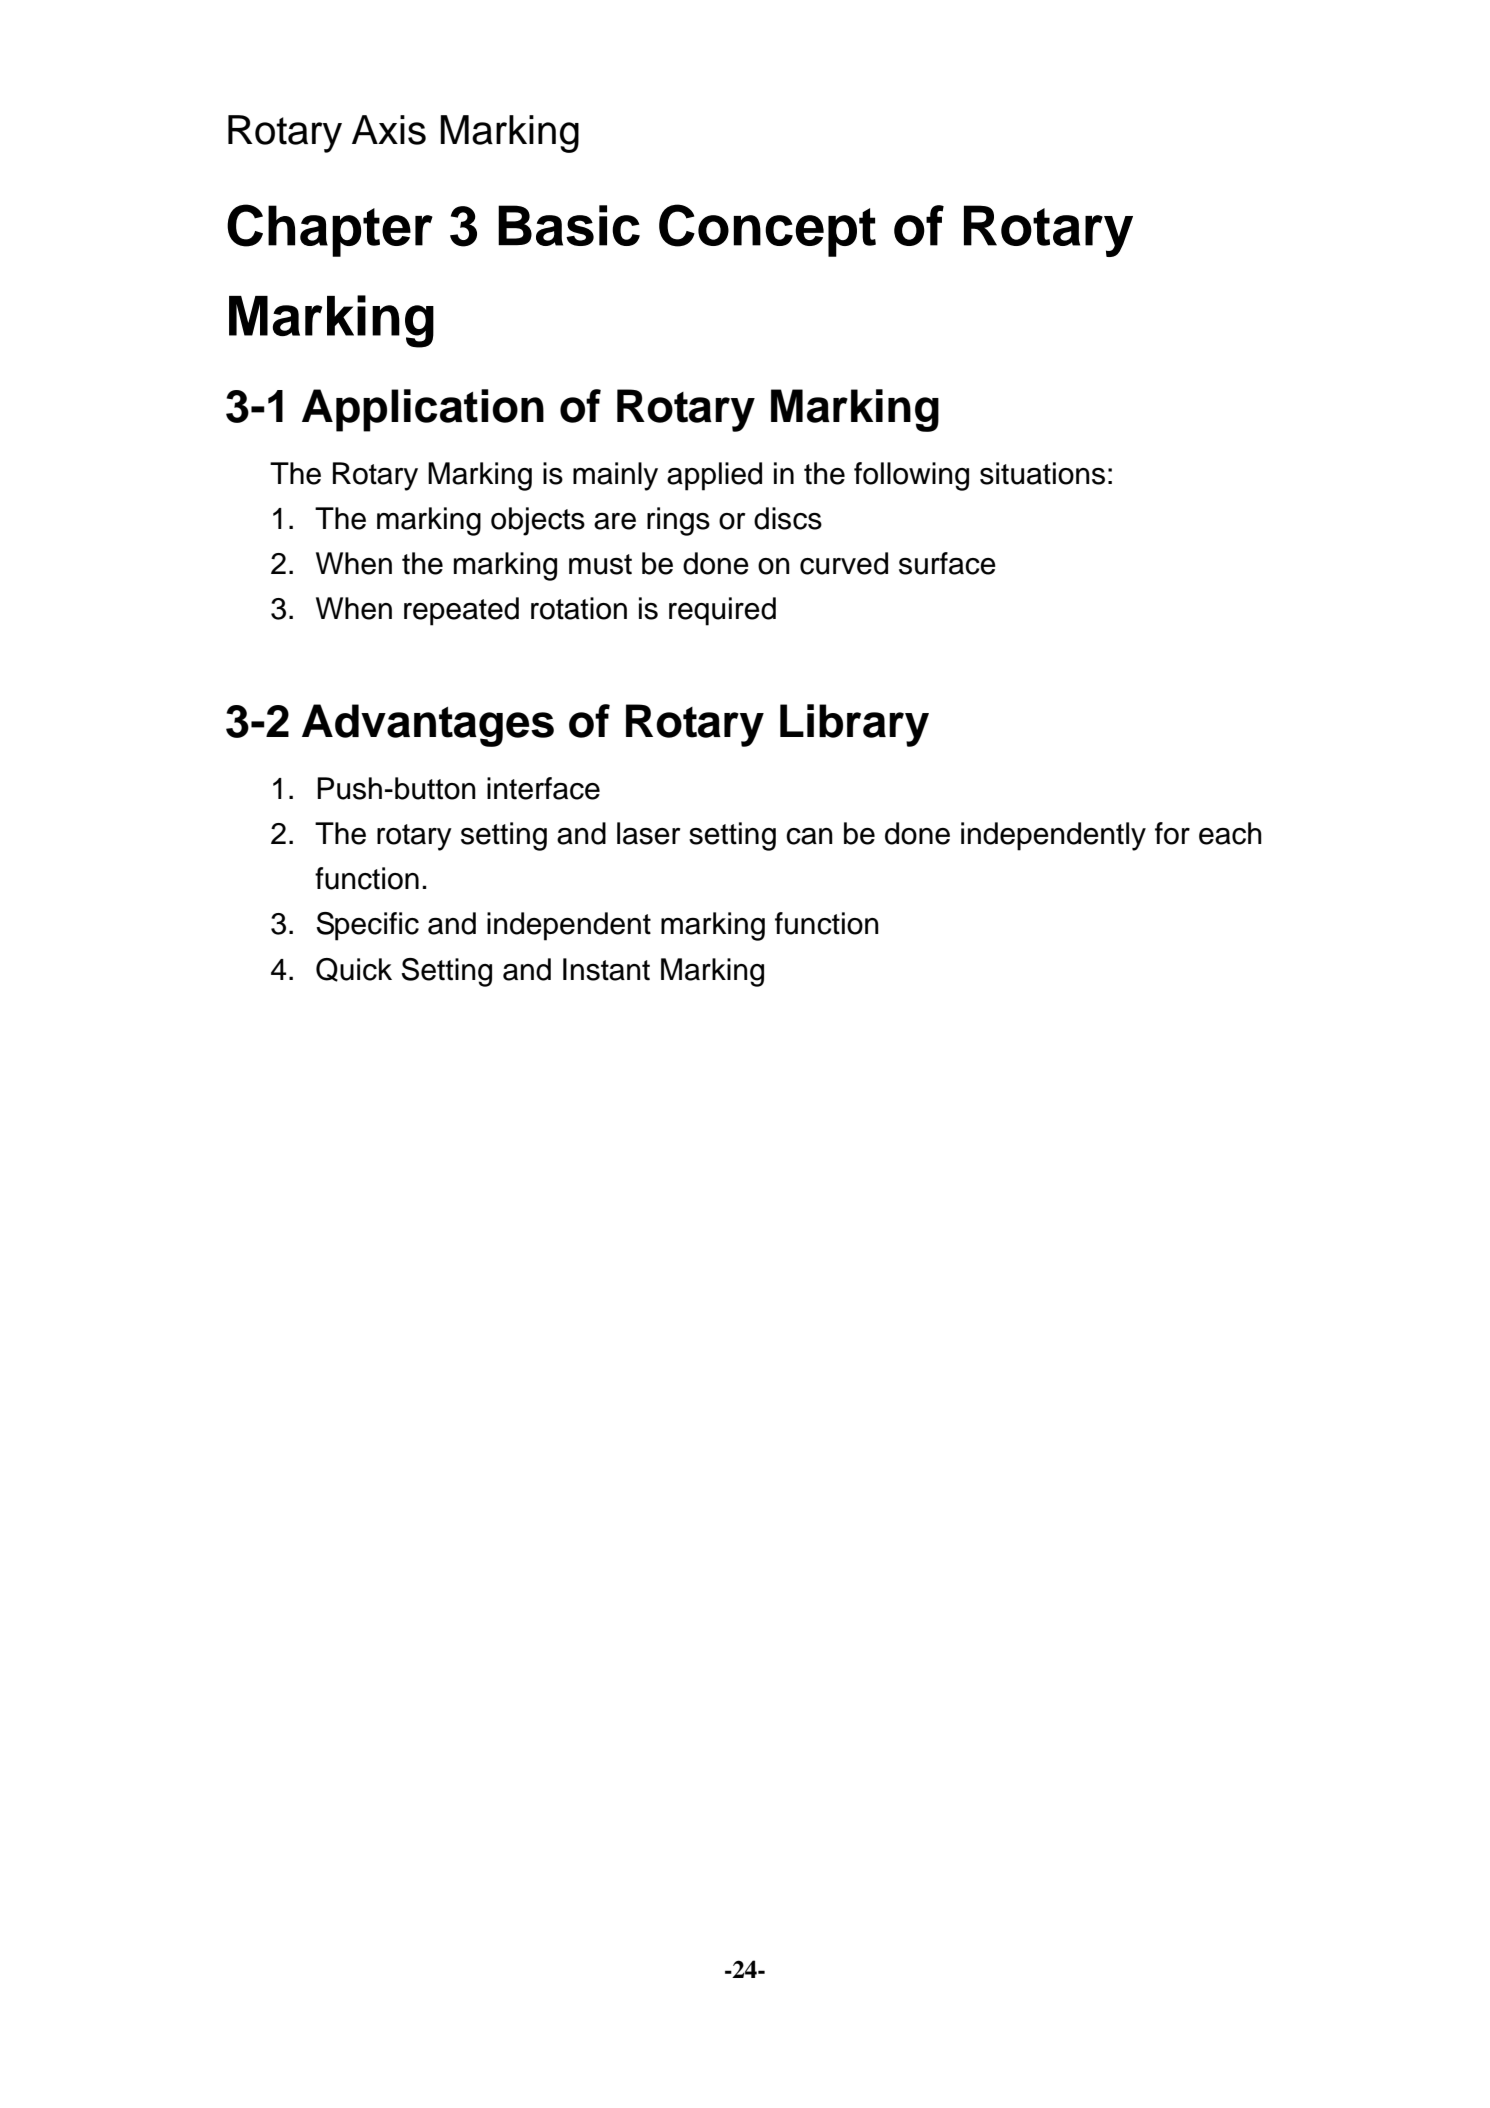 The height and width of the screenshot is (2108, 1490). What do you see at coordinates (767, 230) in the screenshot?
I see `Concept` at bounding box center [767, 230].
